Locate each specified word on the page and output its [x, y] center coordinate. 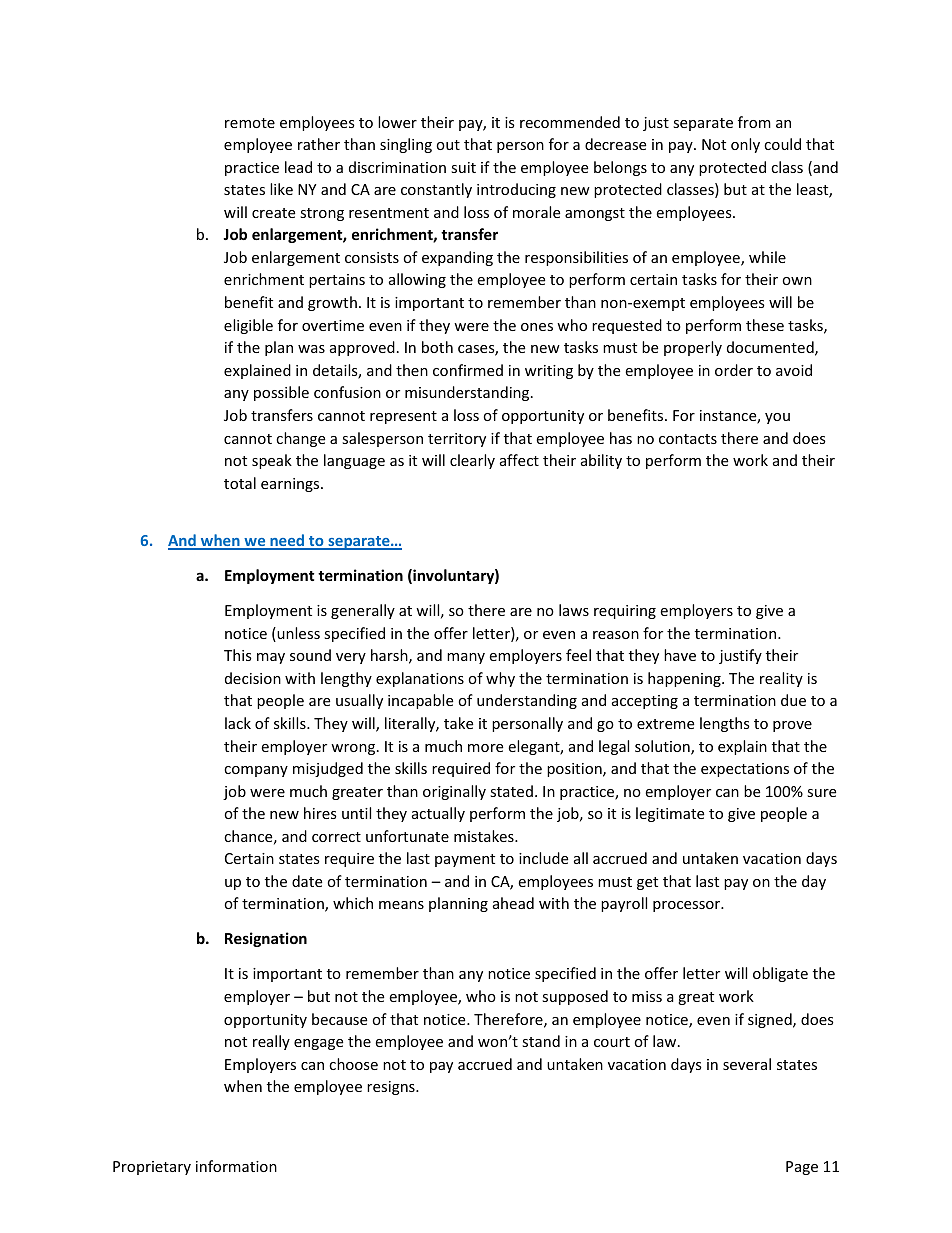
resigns [392, 1088]
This [238, 655]
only [745, 145]
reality [781, 679]
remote [250, 123]
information [236, 1166]
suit [463, 167]
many [466, 658]
